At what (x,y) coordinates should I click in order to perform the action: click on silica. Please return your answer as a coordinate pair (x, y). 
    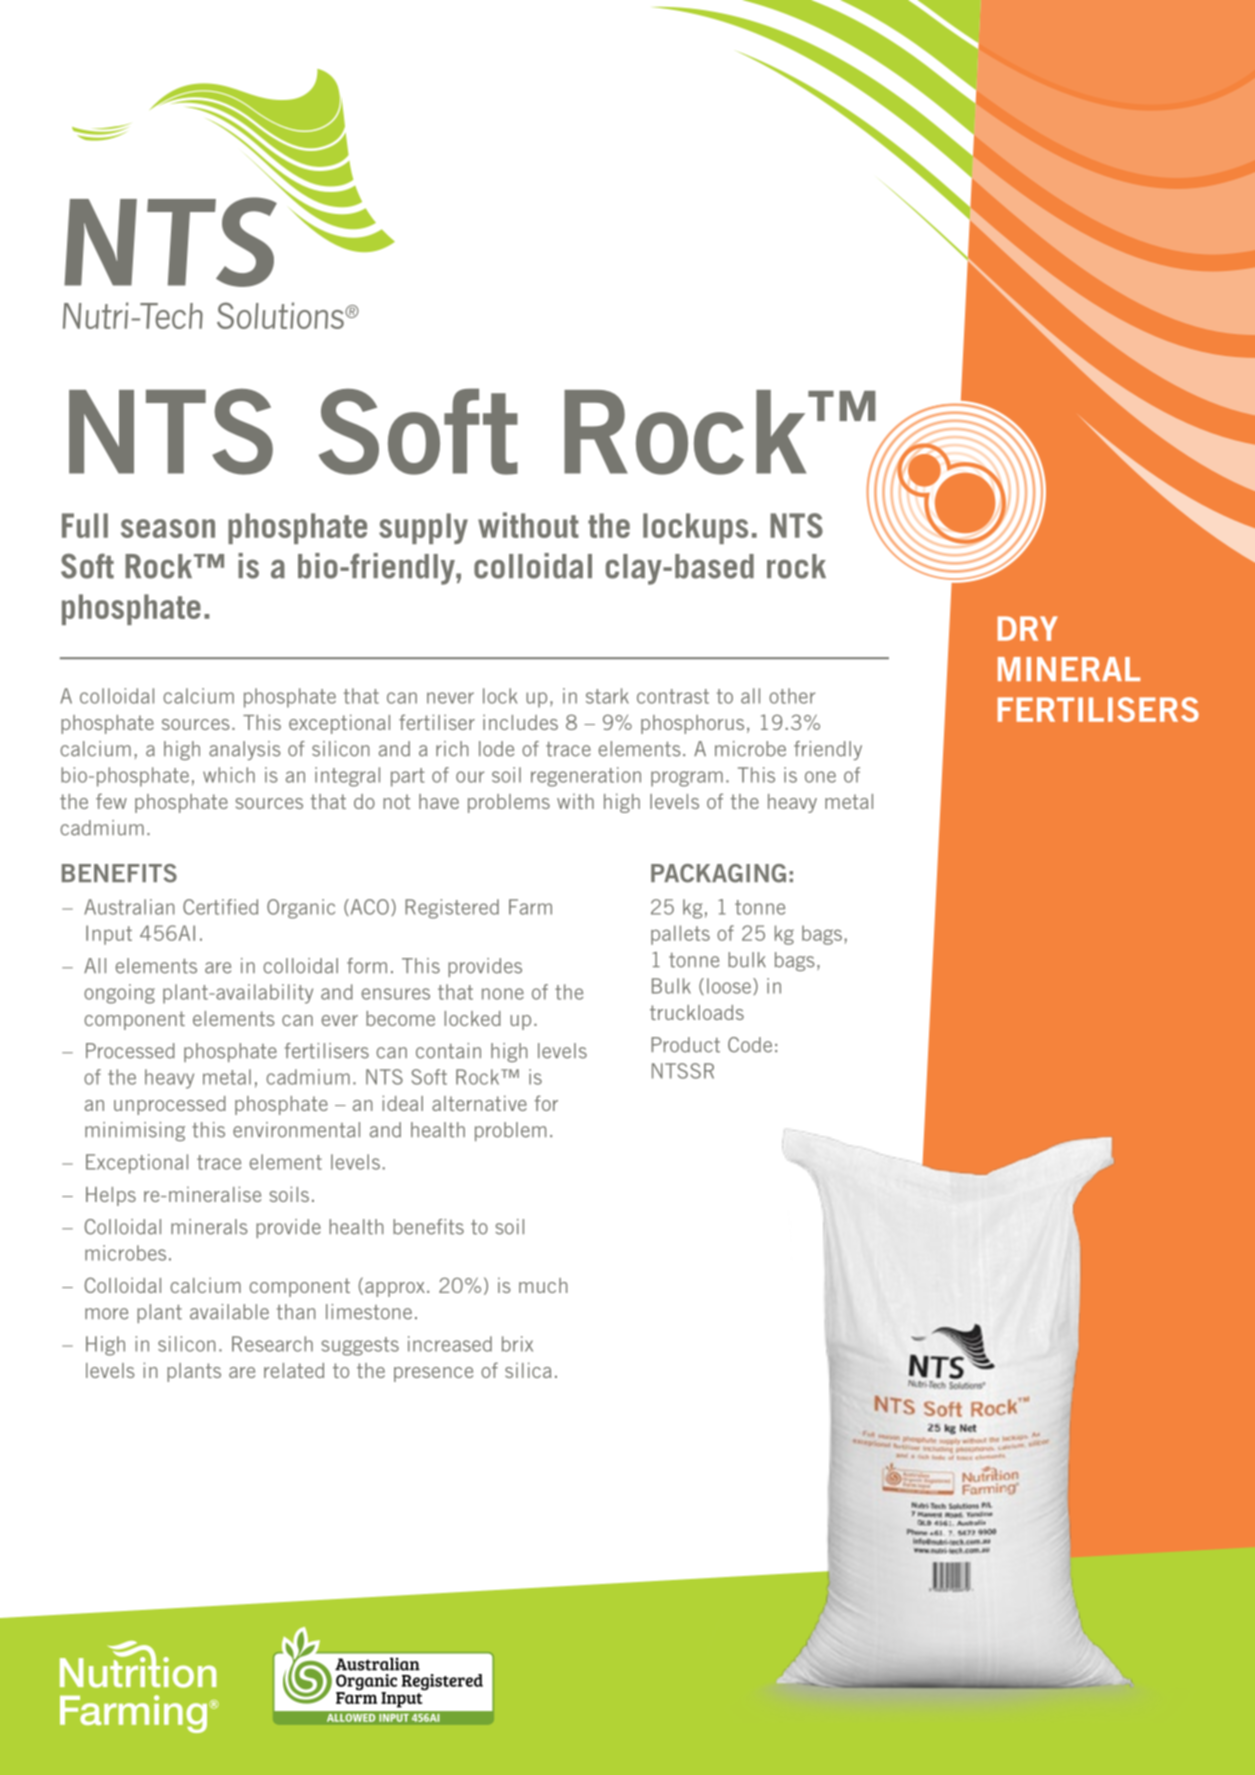
    Looking at the image, I should click on (528, 1370).
